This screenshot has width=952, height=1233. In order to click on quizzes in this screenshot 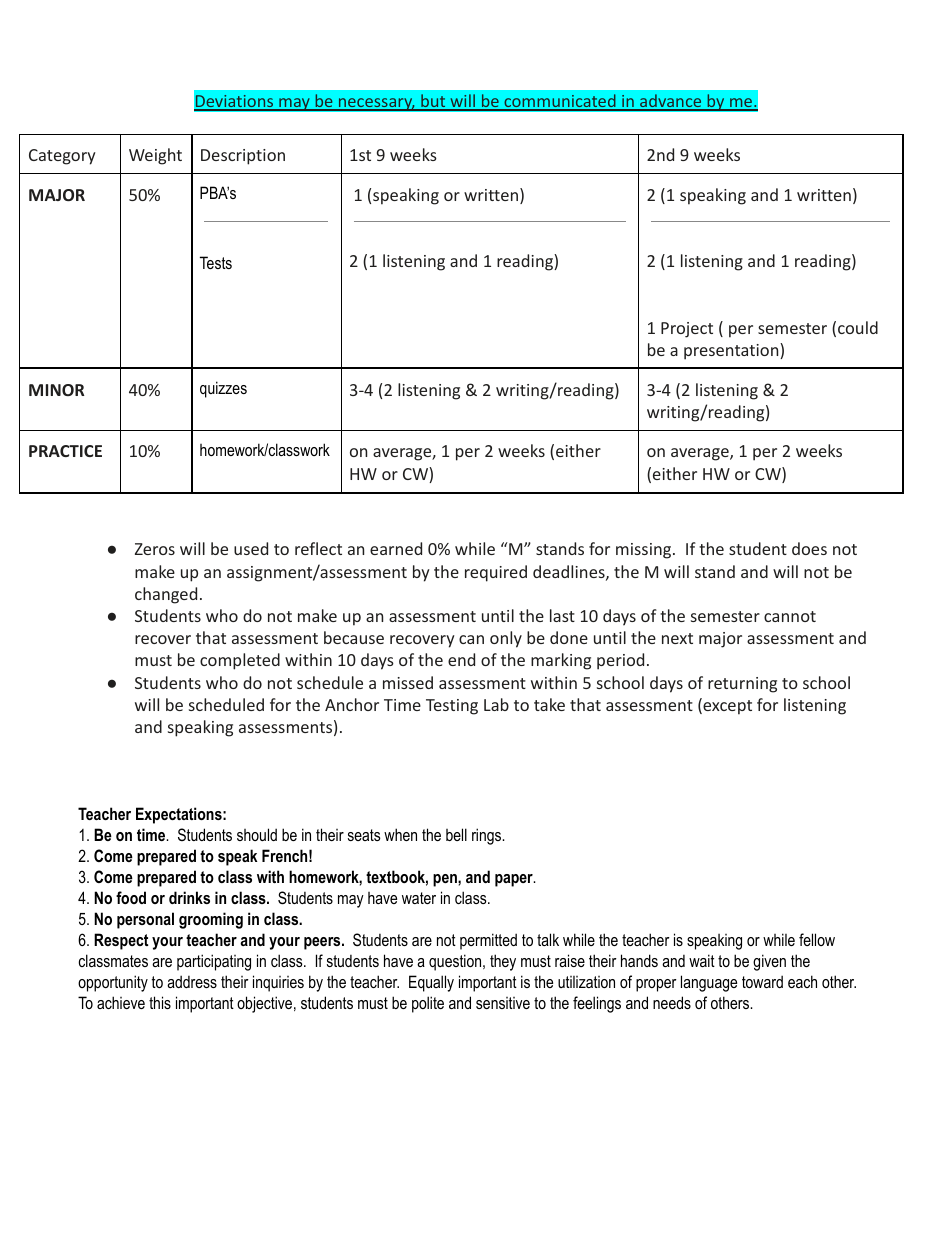, I will do `click(223, 389)`.
